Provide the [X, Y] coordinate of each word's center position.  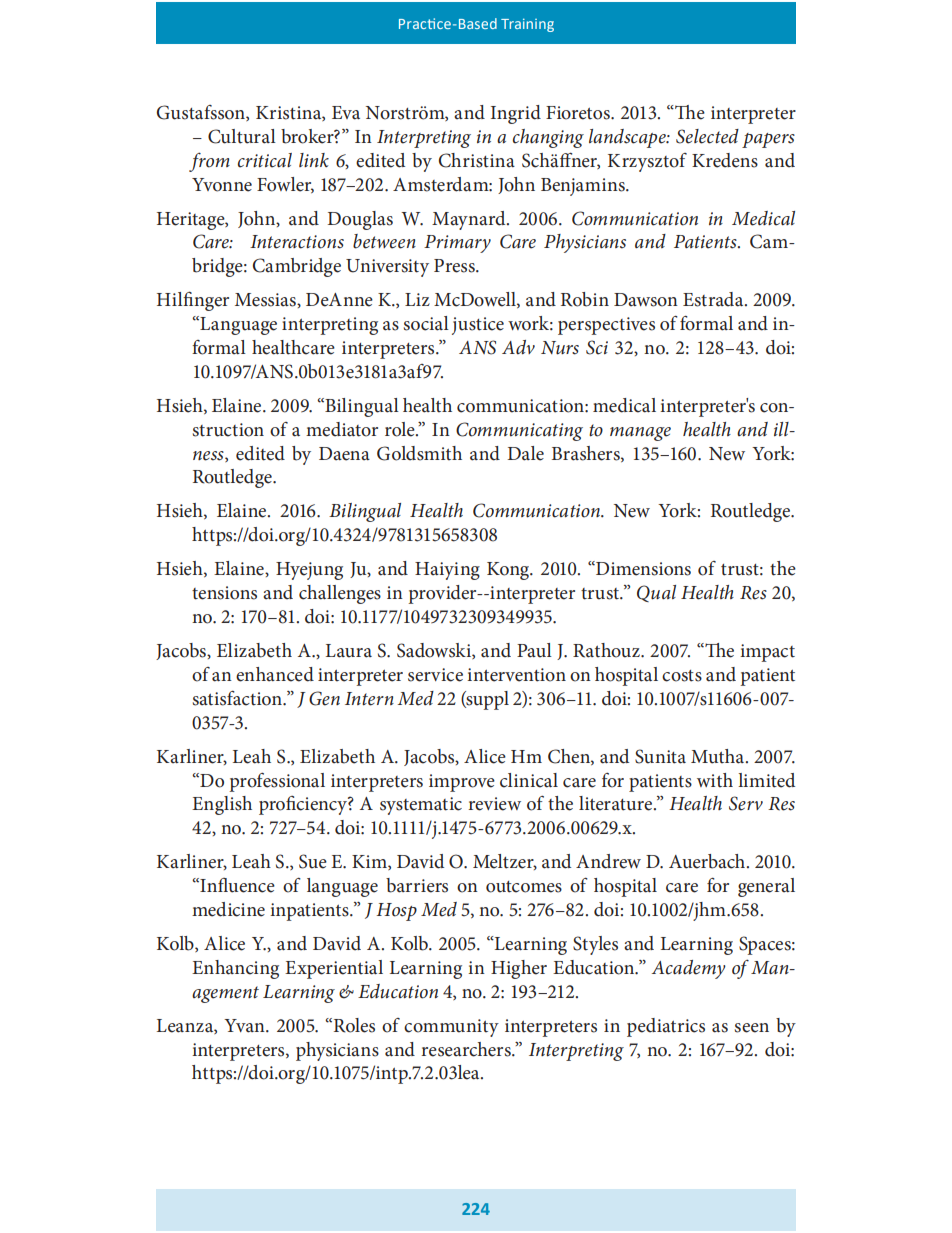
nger [210, 304]
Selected [707, 136]
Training [527, 25]
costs [682, 676]
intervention [516, 675]
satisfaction [238, 698]
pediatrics [666, 1027]
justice [478, 326]
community [451, 1028]
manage [640, 434]
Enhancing [235, 969]
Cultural [242, 136]
